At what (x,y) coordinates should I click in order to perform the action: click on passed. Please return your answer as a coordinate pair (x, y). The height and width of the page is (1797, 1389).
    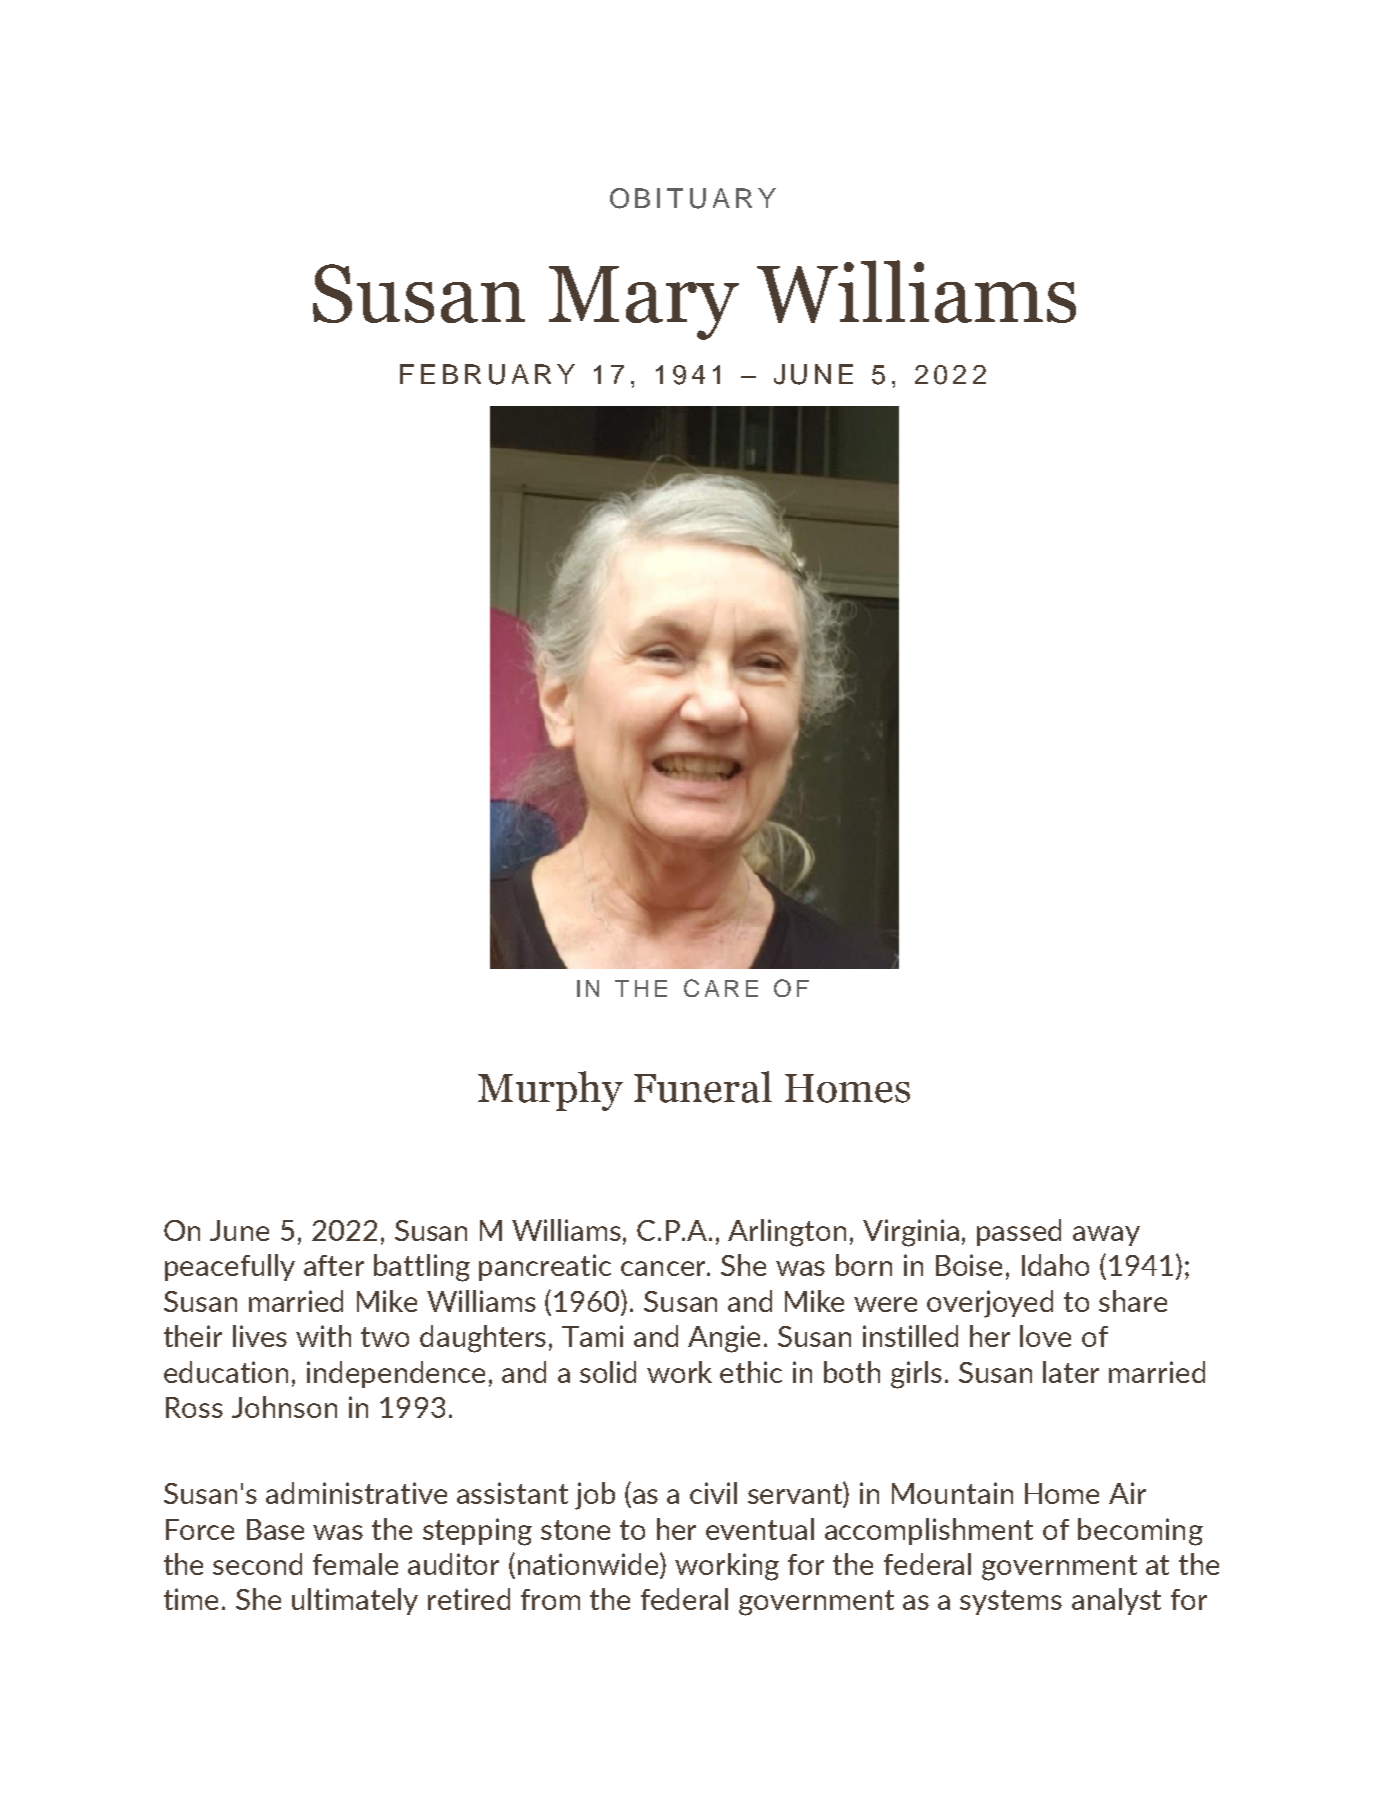
    Looking at the image, I should click on (1019, 1232).
